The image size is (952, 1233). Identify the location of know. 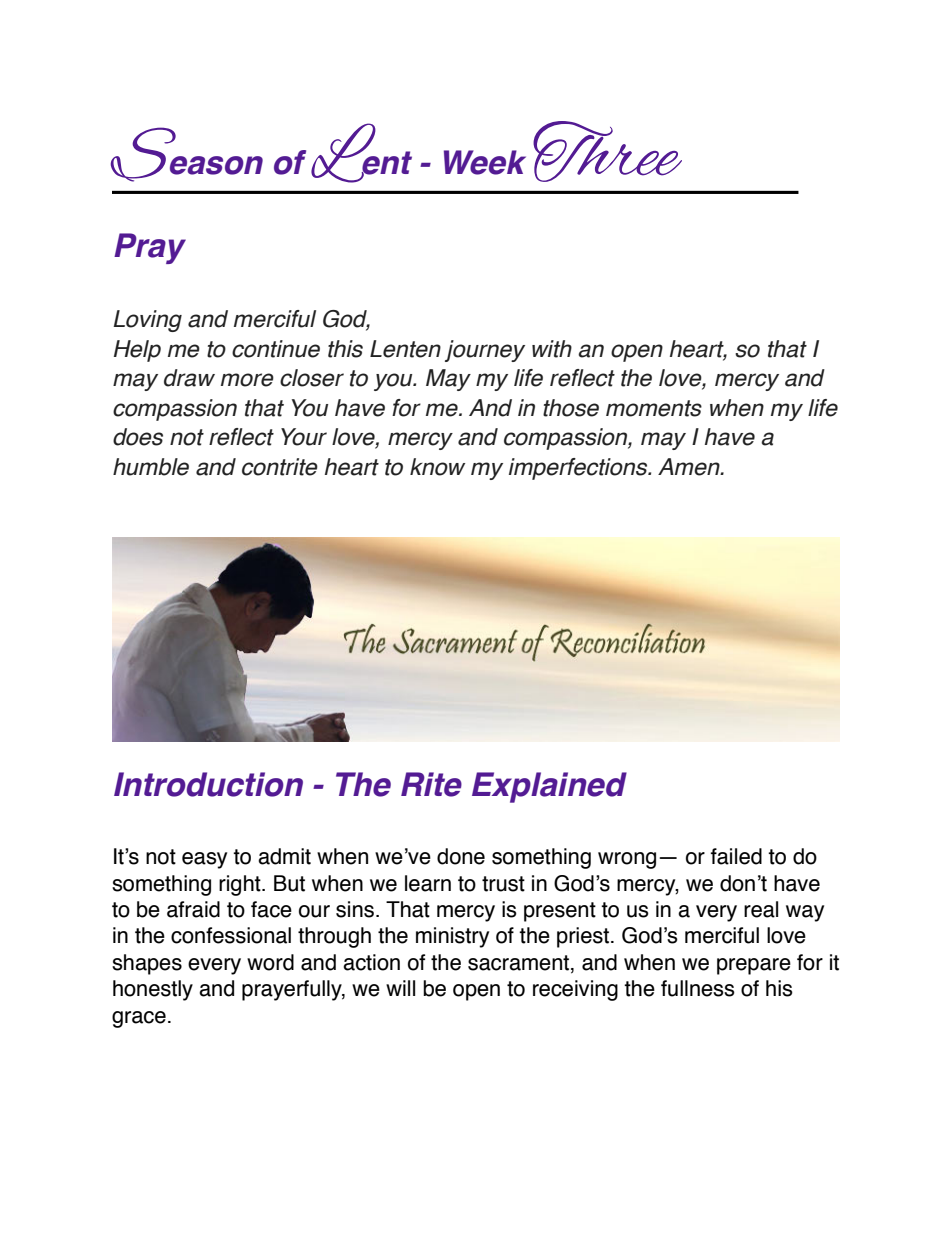
(437, 467).
